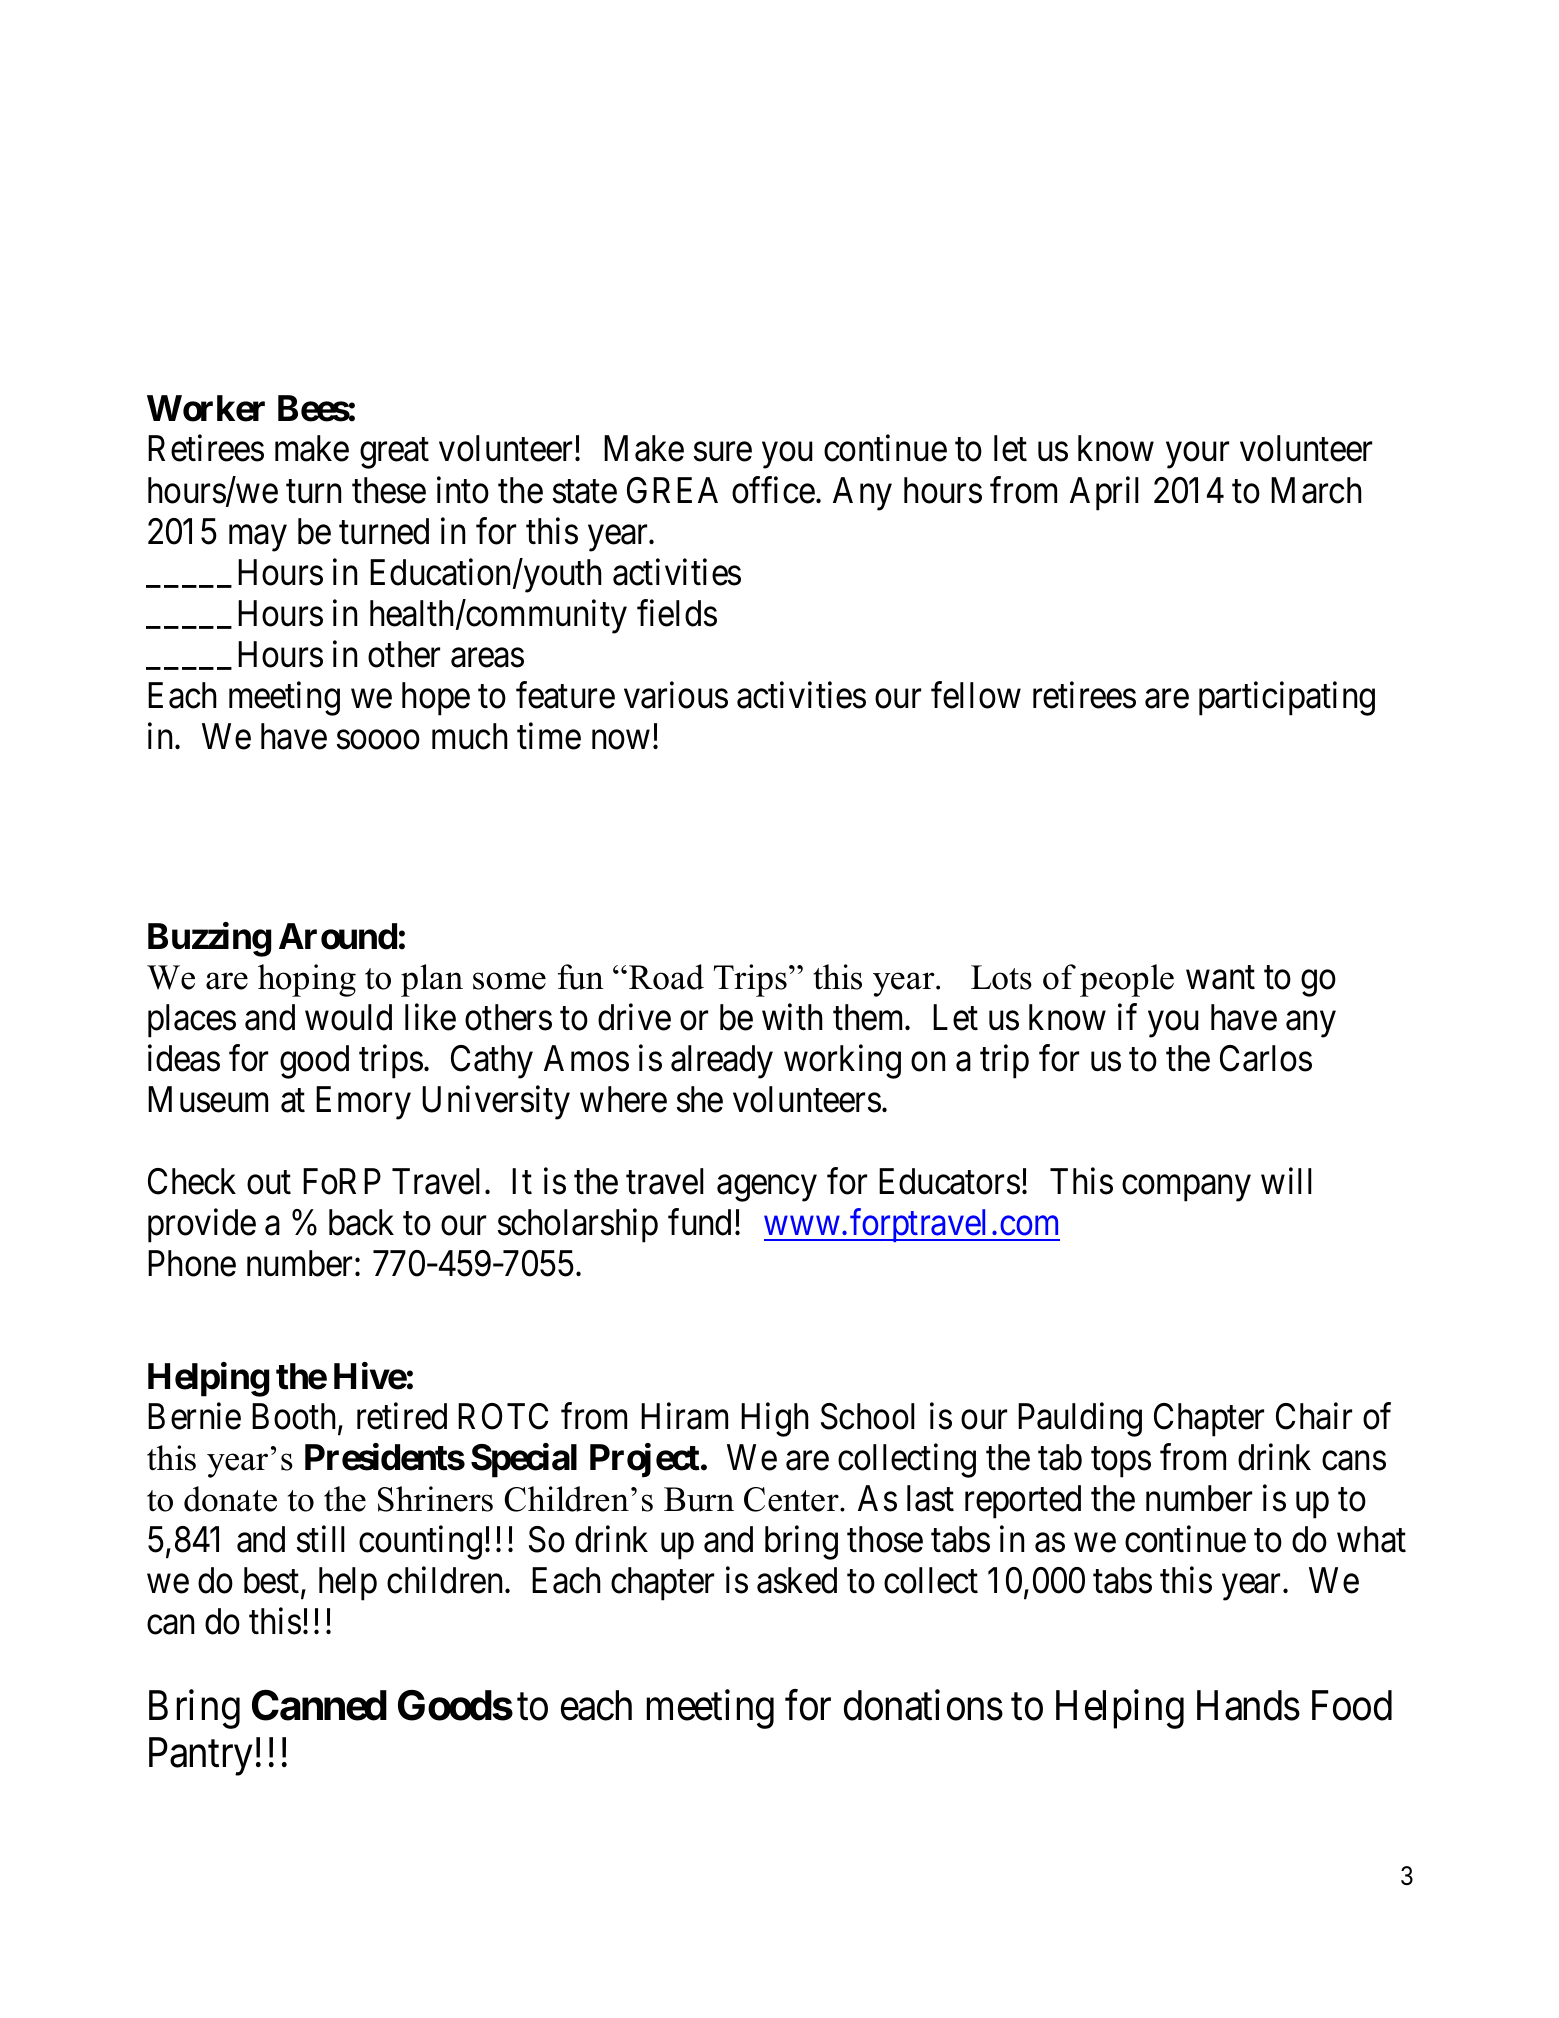 The image size is (1559, 2018). What do you see at coordinates (699, 1222) in the screenshot?
I see `fund` at bounding box center [699, 1222].
